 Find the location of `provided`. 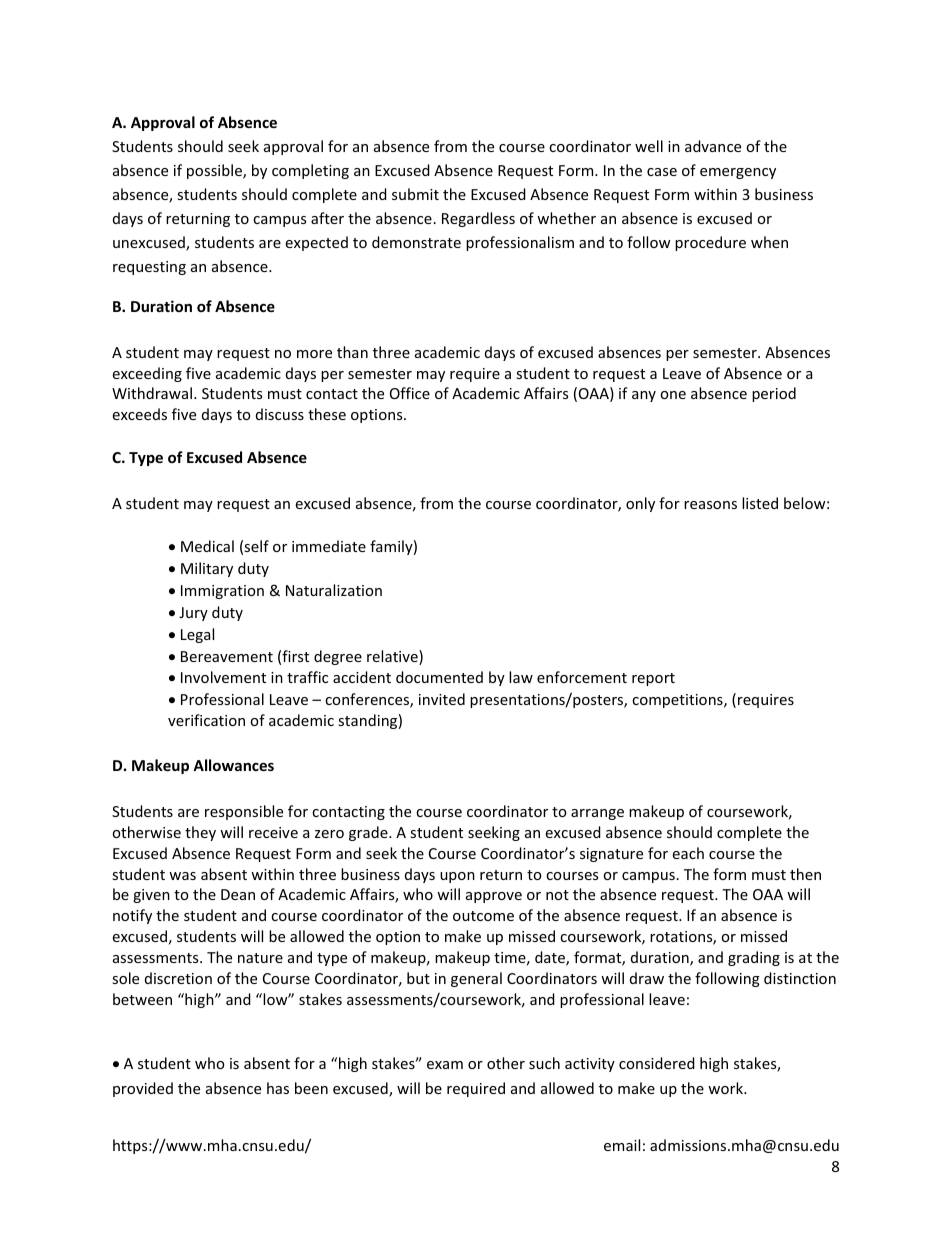

provided is located at coordinates (143, 1089).
